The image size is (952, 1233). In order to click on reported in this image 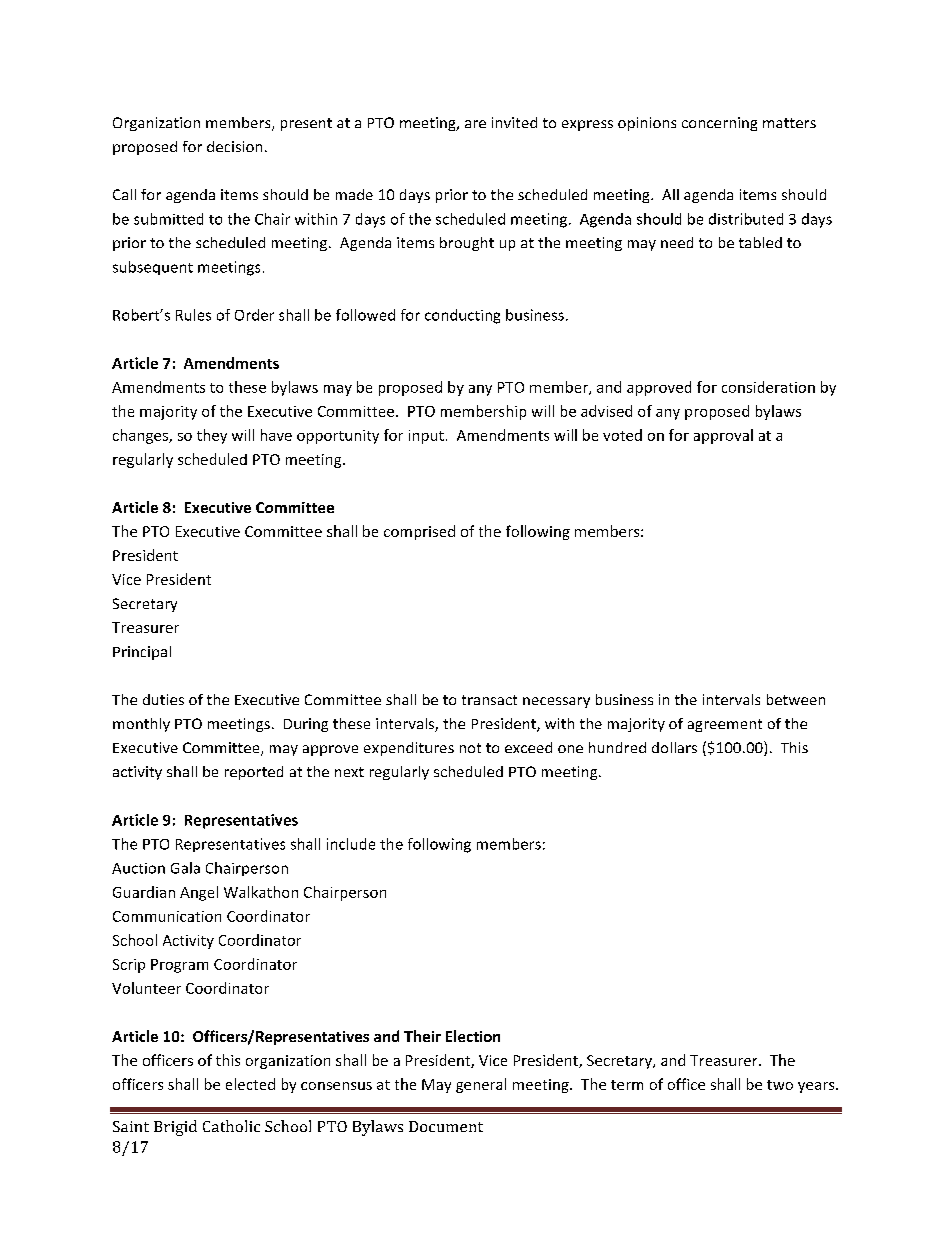, I will do `click(254, 773)`.
